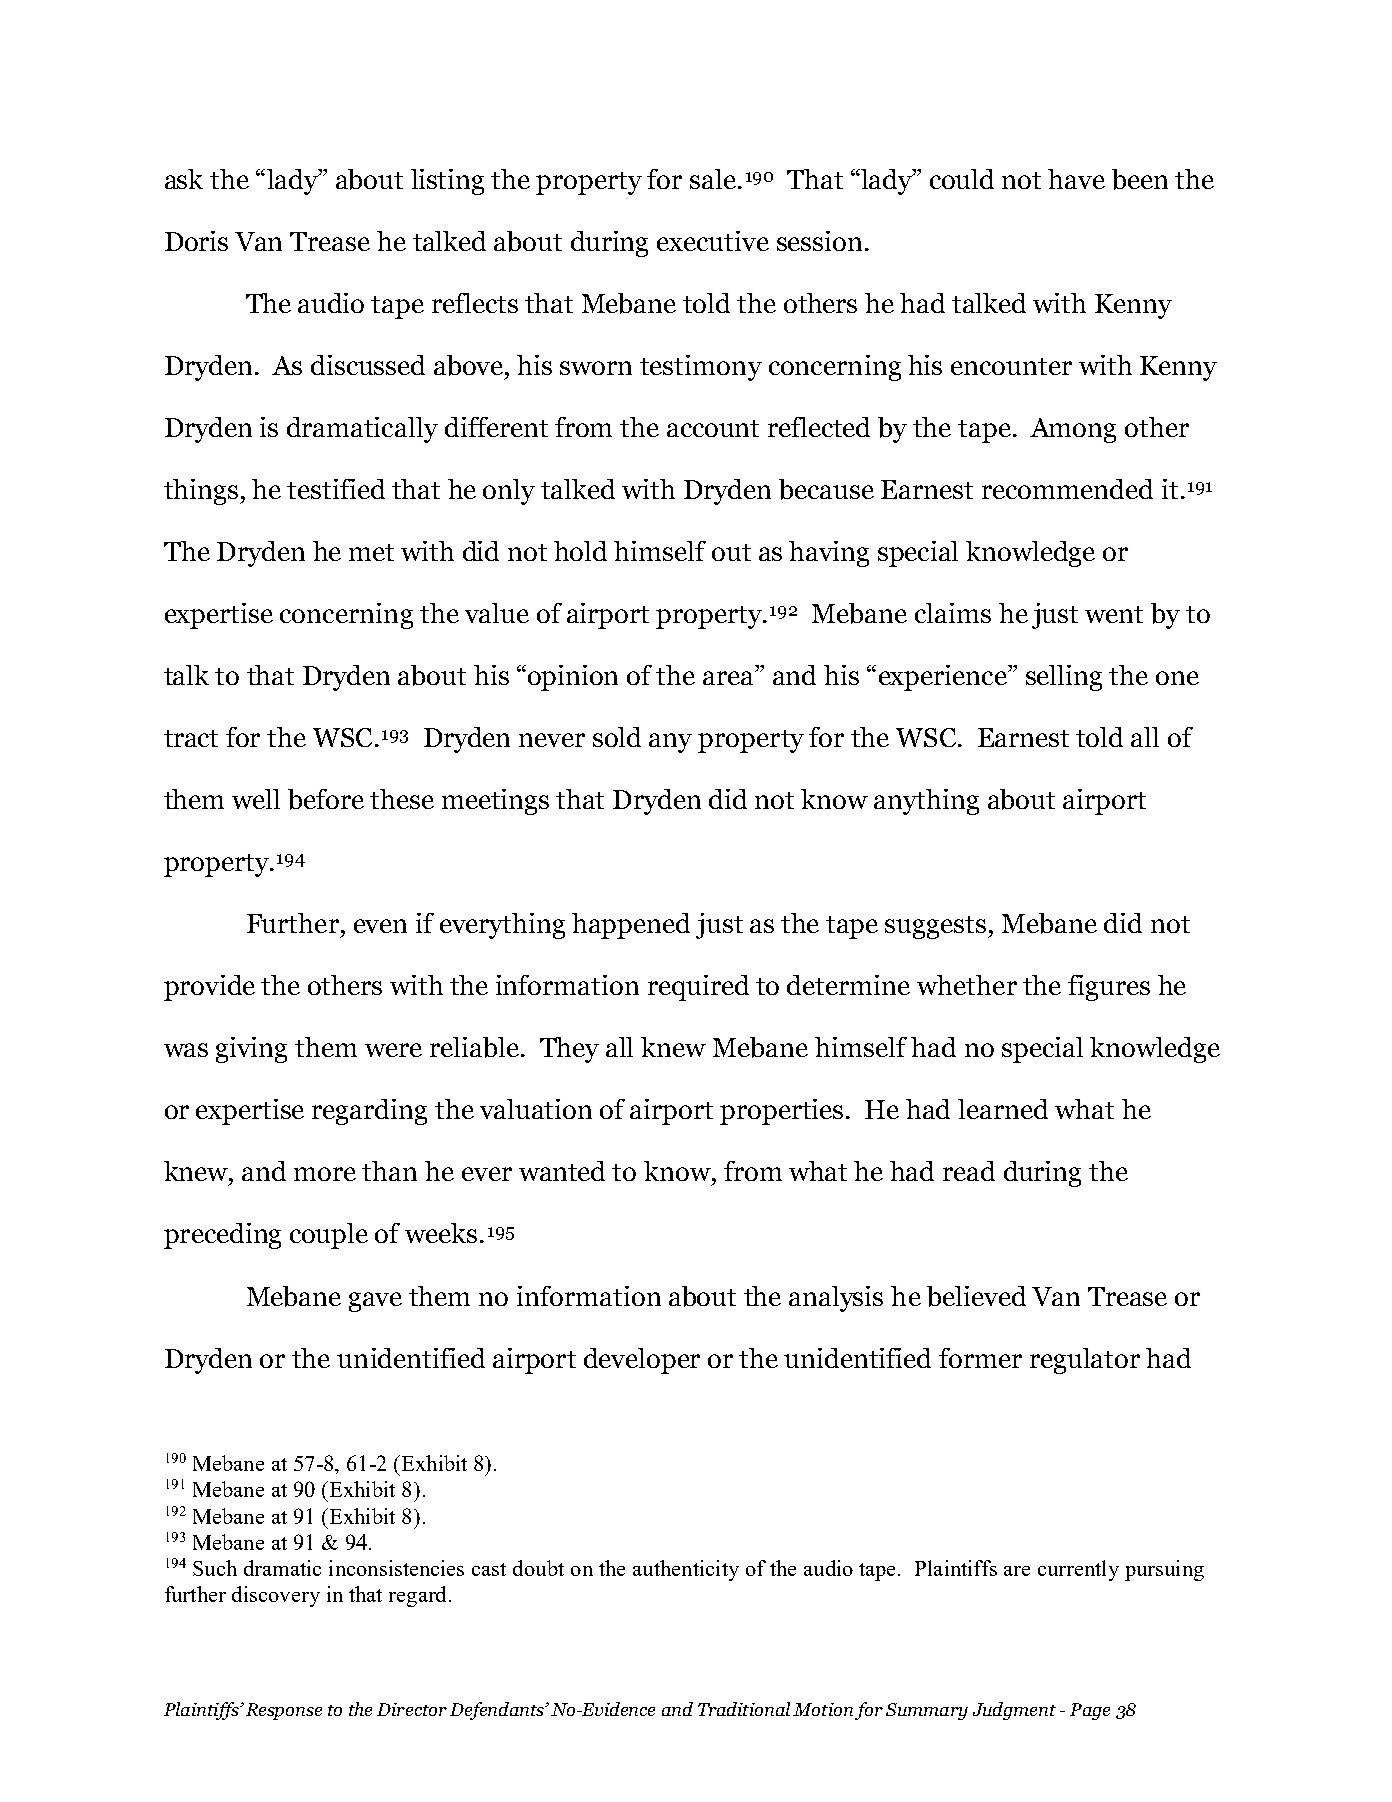 This page has height=1802, width=1392. Describe the element at coordinates (1109, 988) in the page. I see `figures` at that location.
